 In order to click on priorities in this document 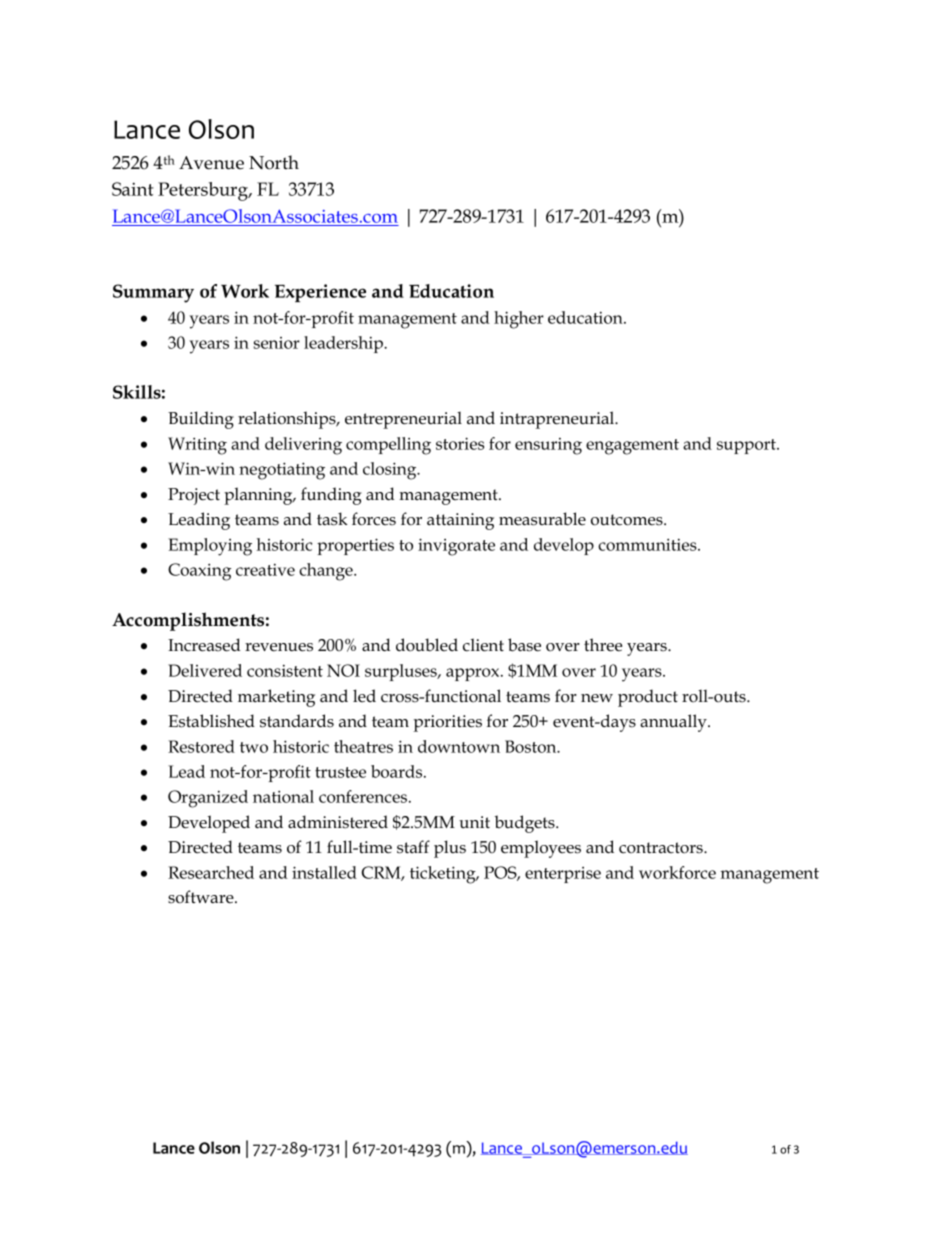, I will do `click(448, 723)`.
